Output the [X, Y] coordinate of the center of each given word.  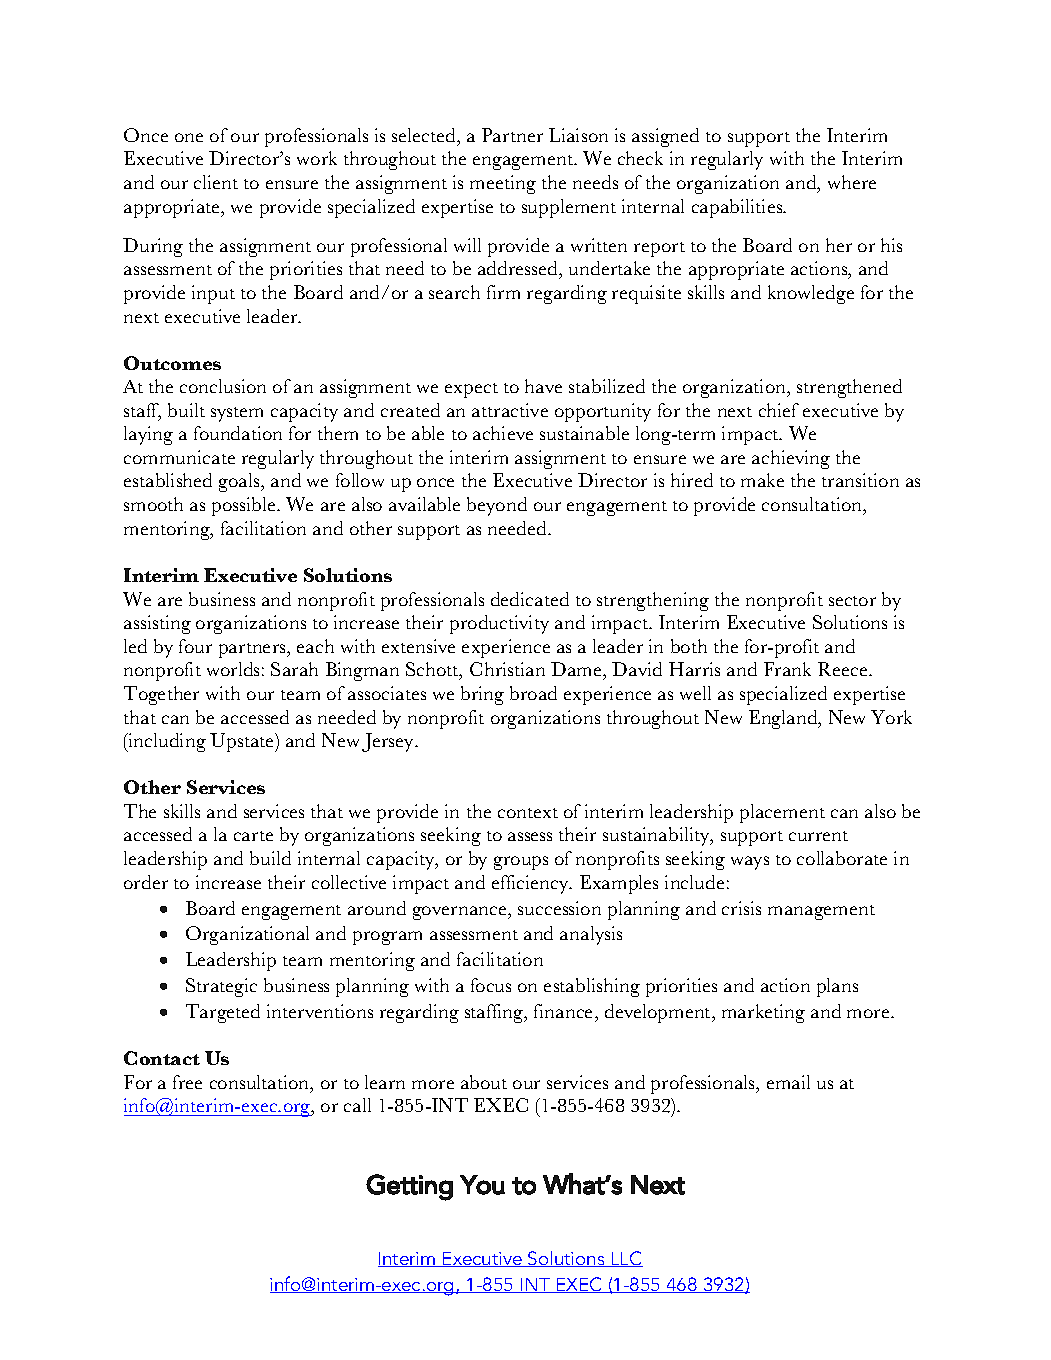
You [482, 1185]
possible [245, 506]
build [270, 858]
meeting [503, 184]
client [216, 182]
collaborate [842, 858]
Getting [409, 1187]
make [762, 480]
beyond [497, 506]
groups [521, 863]
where [852, 182]
